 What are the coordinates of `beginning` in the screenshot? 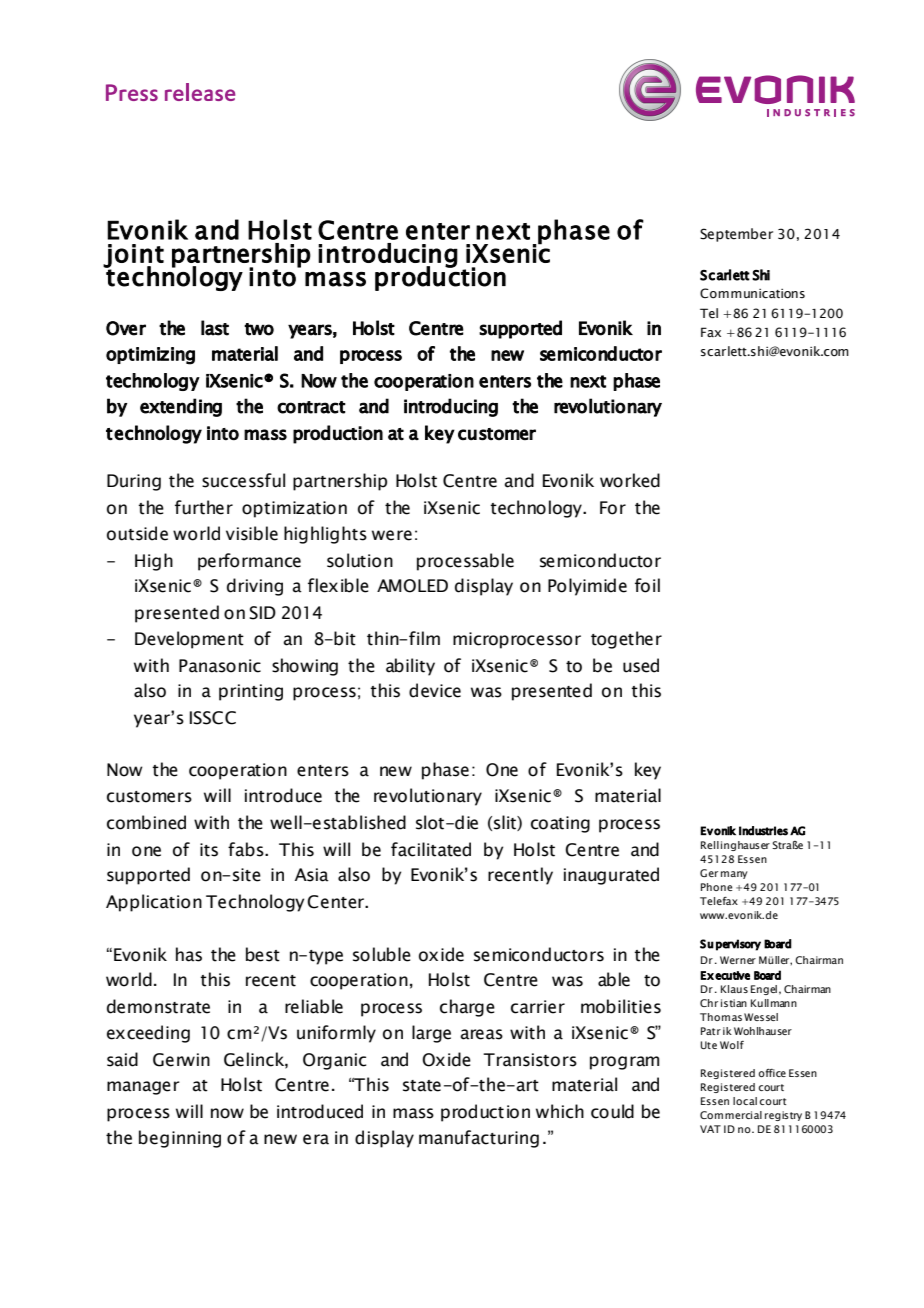 It's located at (180, 1139).
